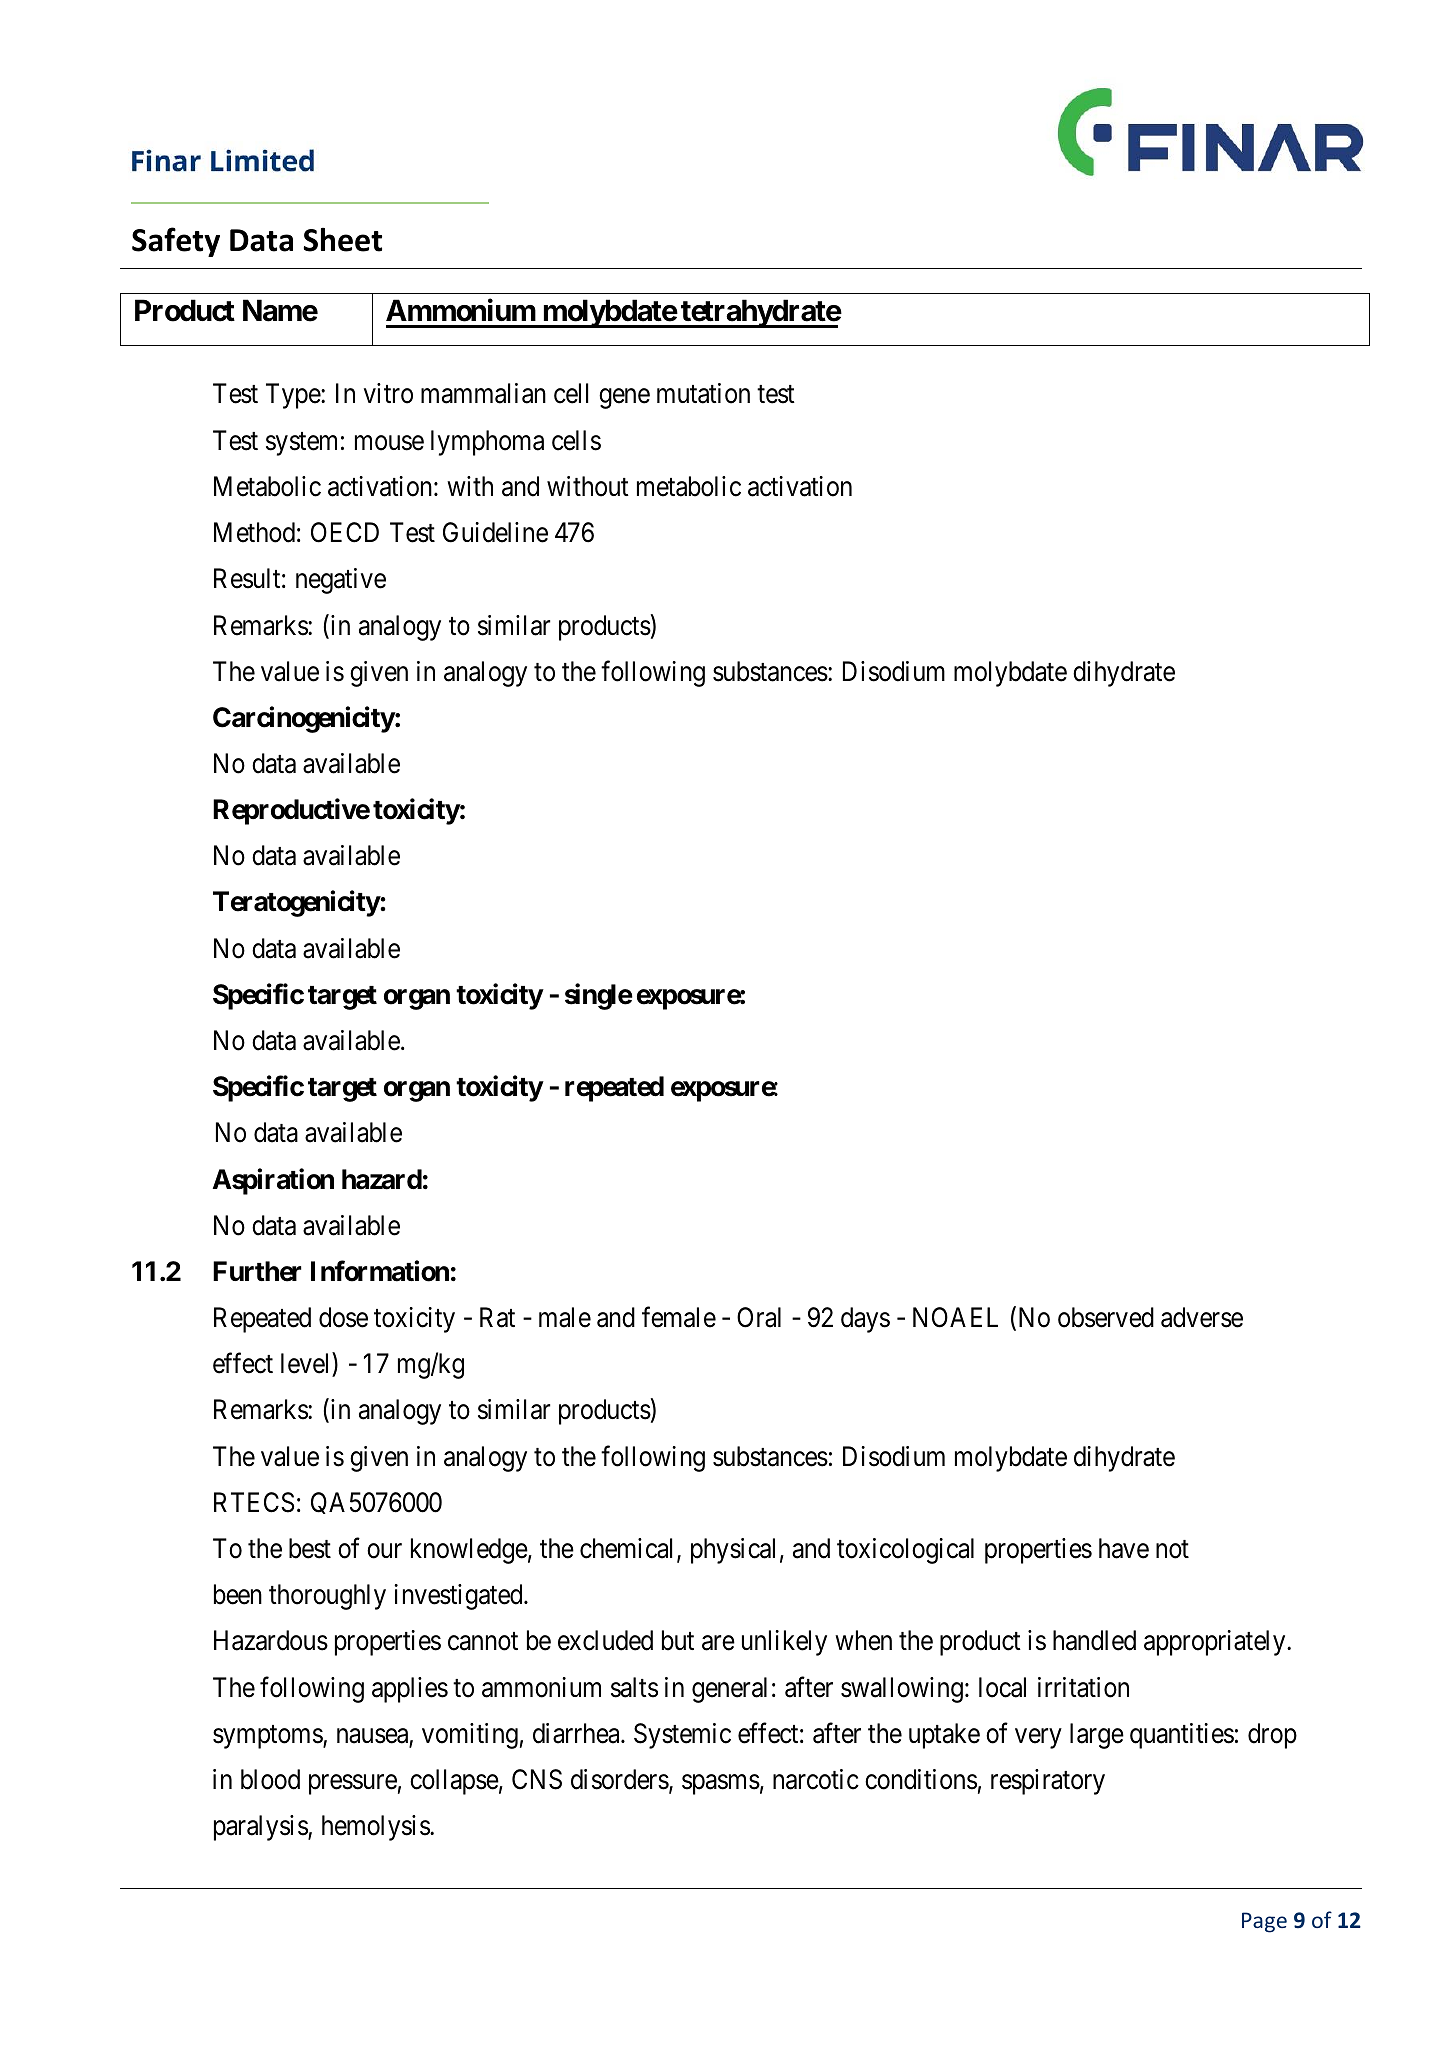 The height and width of the screenshot is (2049, 1449). I want to click on spasms, so click(721, 1784).
